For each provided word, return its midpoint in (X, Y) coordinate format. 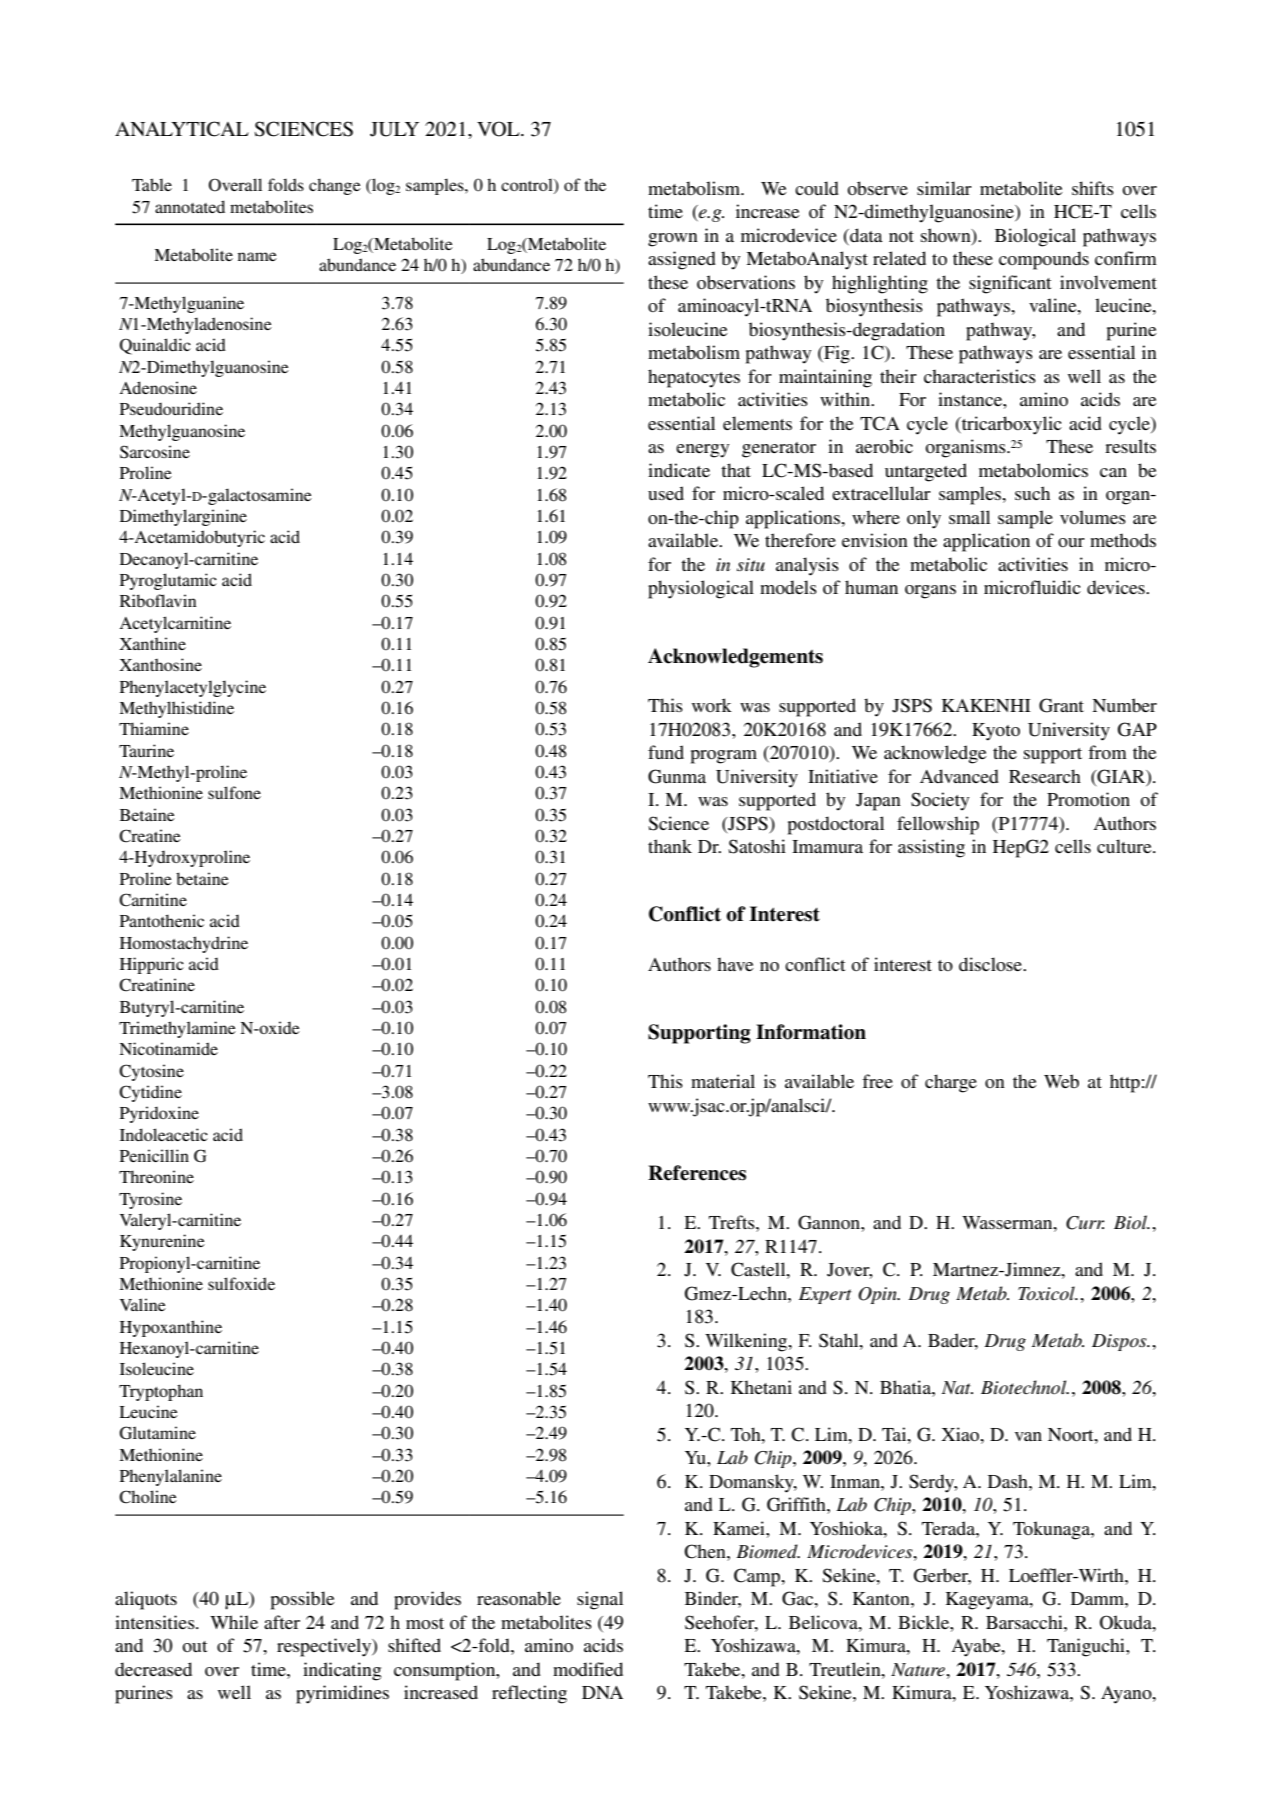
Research (1045, 776)
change (335, 186)
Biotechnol (1025, 1387)
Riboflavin (158, 600)
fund (666, 752)
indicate (679, 470)
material (723, 1081)
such (1032, 493)
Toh (747, 1434)
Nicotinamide (168, 1048)
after (282, 1622)
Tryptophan (161, 1392)
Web (1061, 1081)
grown (673, 240)
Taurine (146, 750)
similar (944, 188)
